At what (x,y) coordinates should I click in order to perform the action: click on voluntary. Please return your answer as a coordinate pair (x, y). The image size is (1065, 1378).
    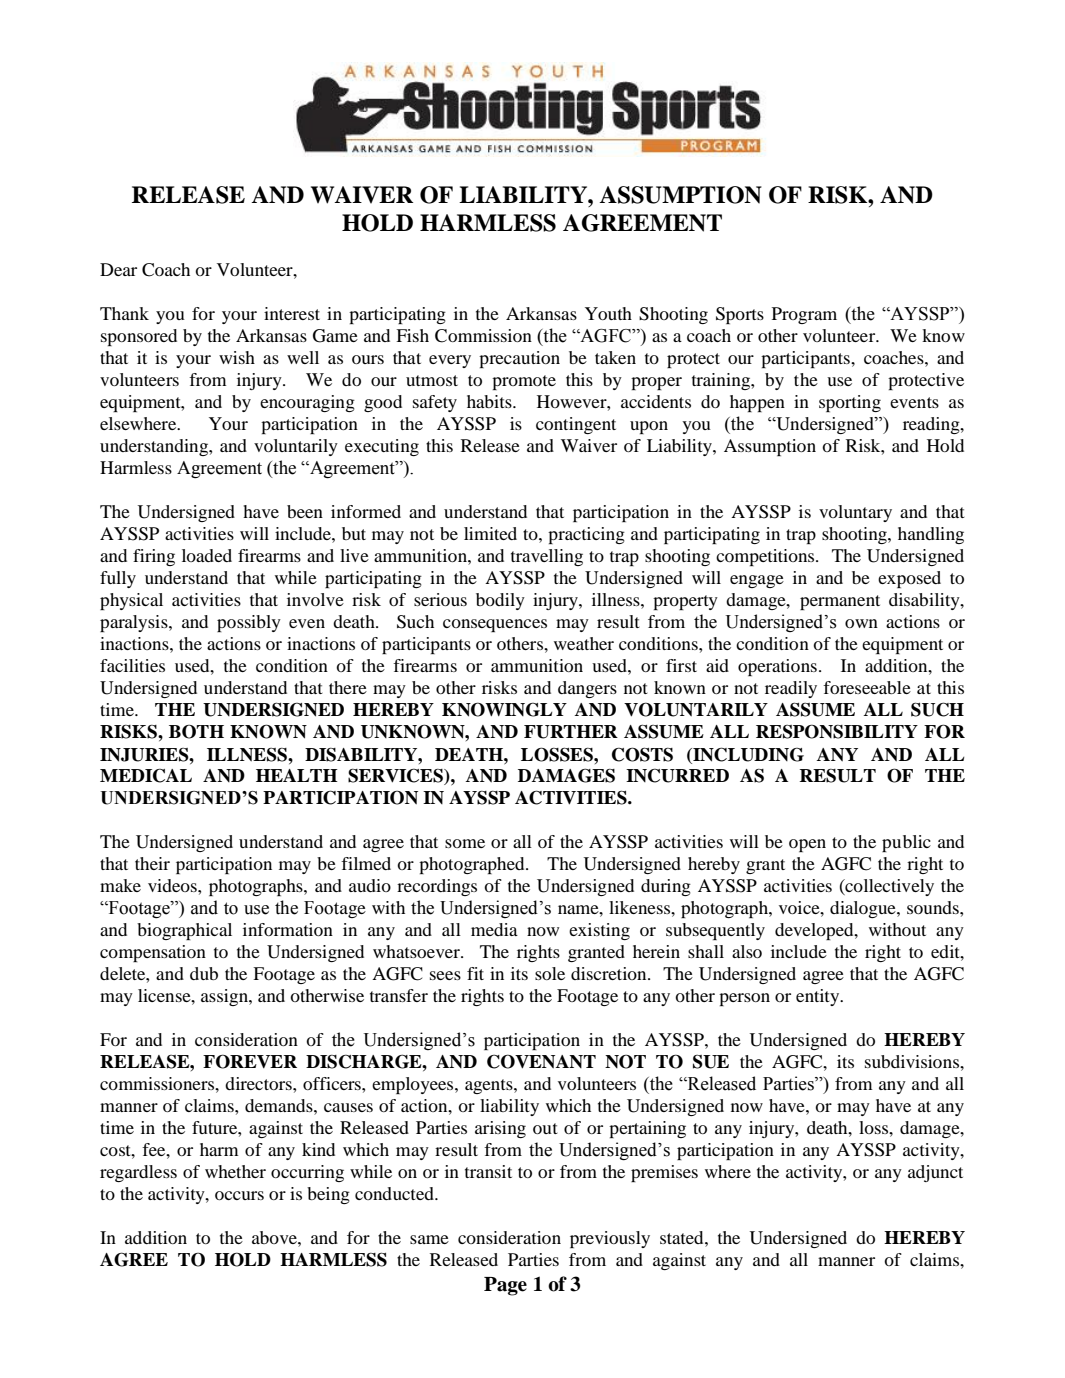
    Looking at the image, I should click on (855, 513).
